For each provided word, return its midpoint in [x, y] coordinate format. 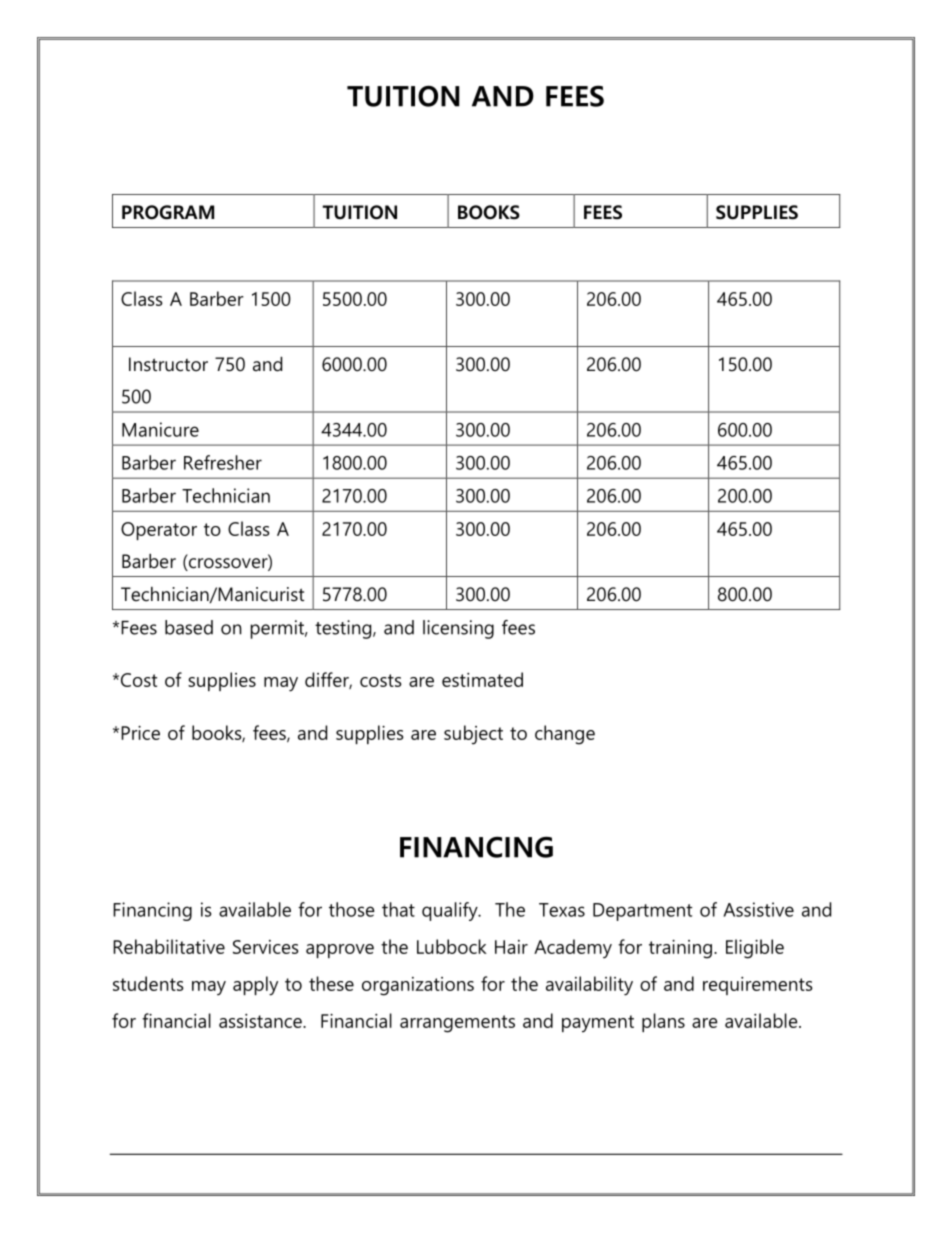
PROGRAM [168, 212]
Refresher [223, 462]
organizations [418, 986]
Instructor [168, 364]
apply [255, 986]
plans [663, 1022]
